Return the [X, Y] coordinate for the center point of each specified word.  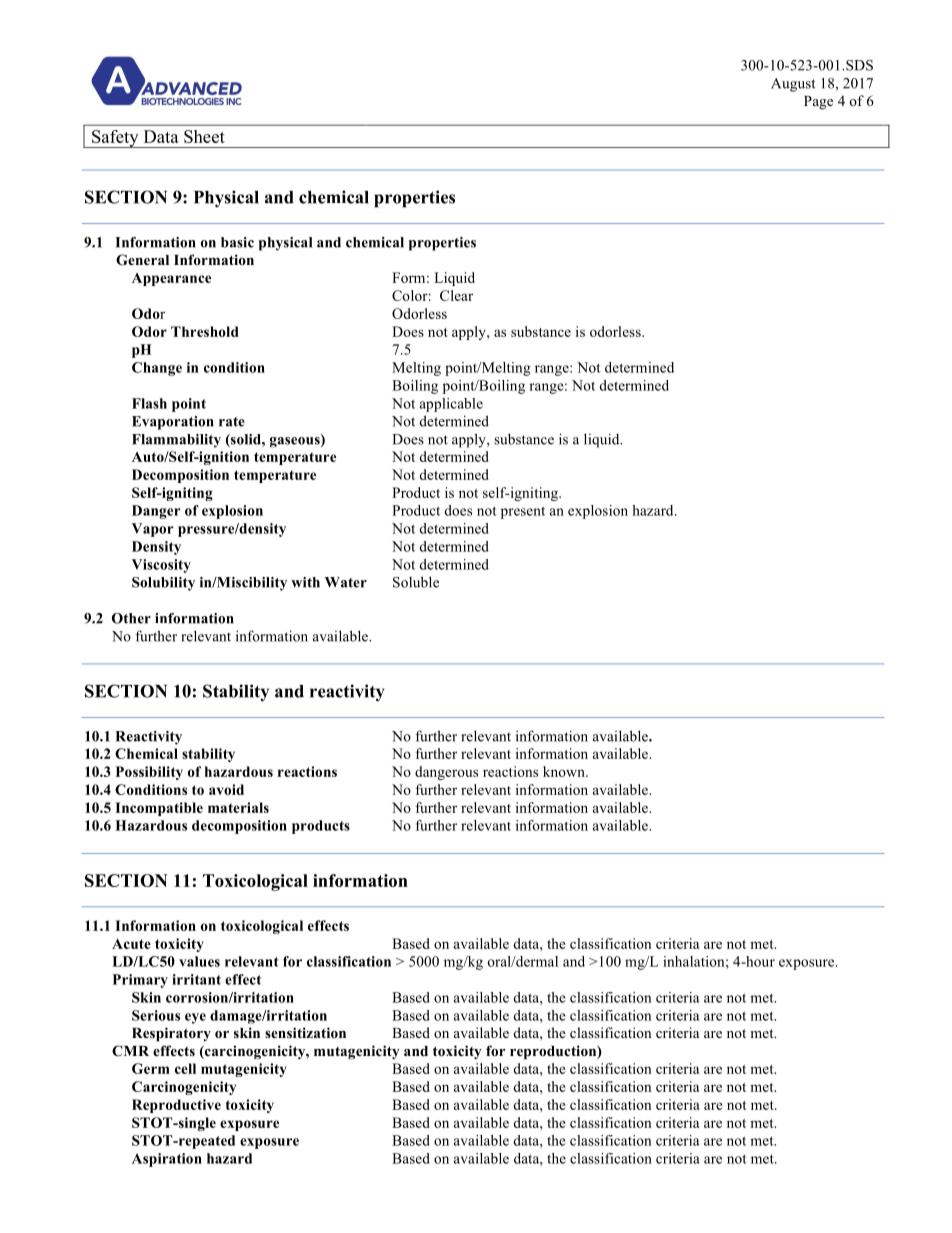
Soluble [416, 582]
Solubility [163, 584]
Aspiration [167, 1160]
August [793, 85]
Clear [456, 295]
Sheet [204, 136]
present [523, 512]
